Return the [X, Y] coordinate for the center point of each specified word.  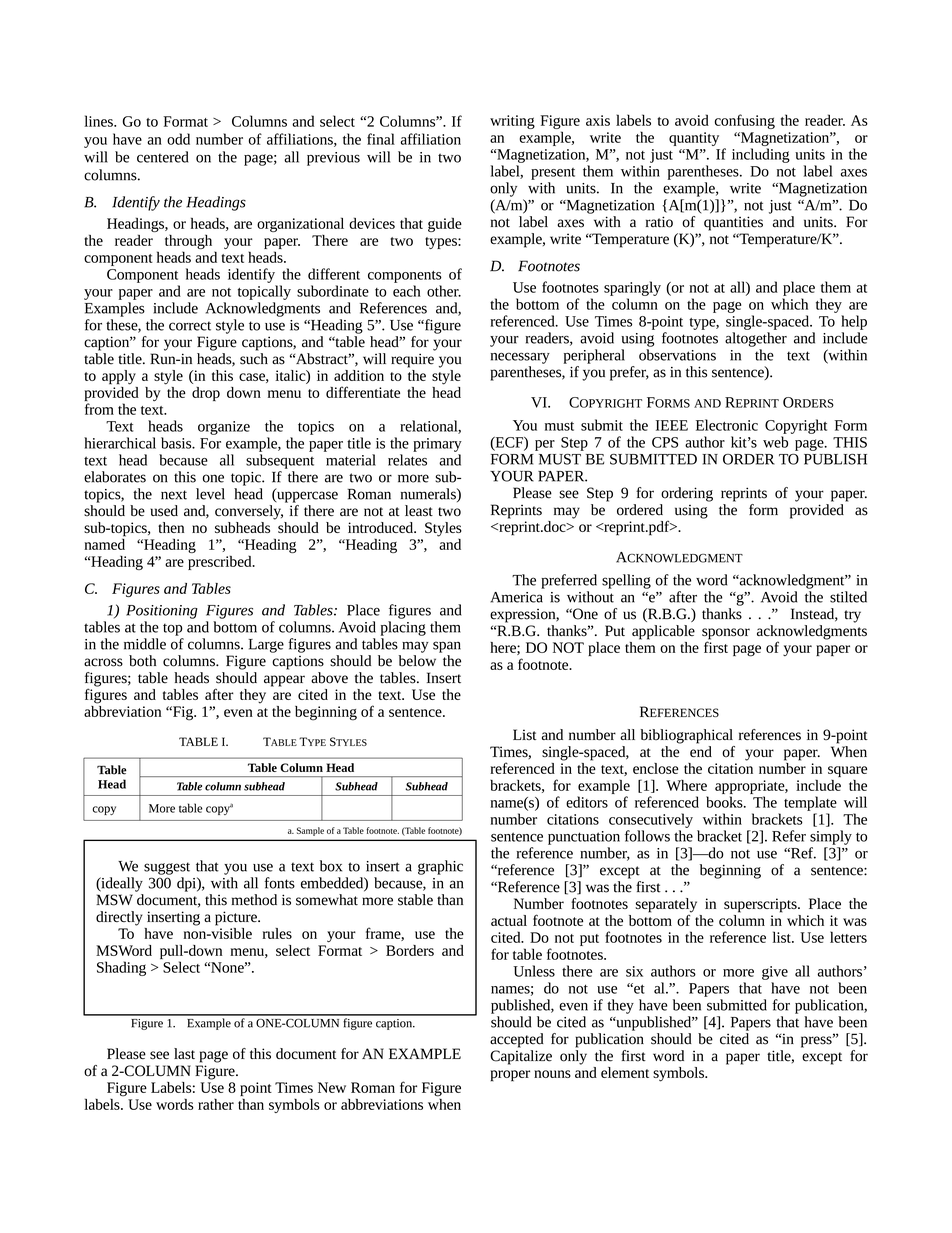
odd [178, 139]
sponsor [726, 635]
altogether [756, 339]
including [761, 155]
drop [206, 394]
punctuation [584, 838]
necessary [520, 358]
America [516, 597]
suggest [167, 868]
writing [512, 122]
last [184, 1054]
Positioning [162, 612]
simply [831, 837]
